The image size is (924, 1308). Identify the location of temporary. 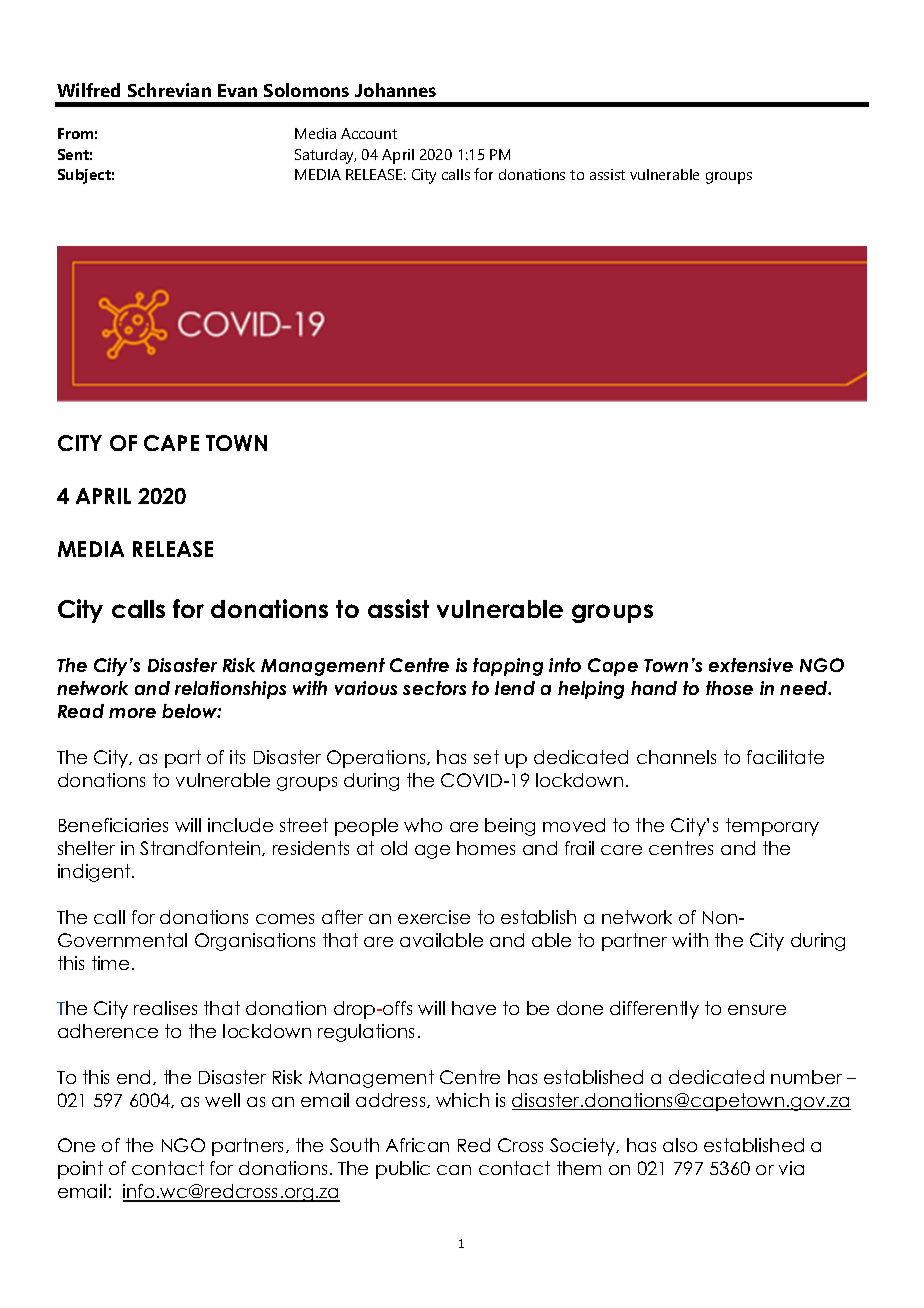
(772, 827).
